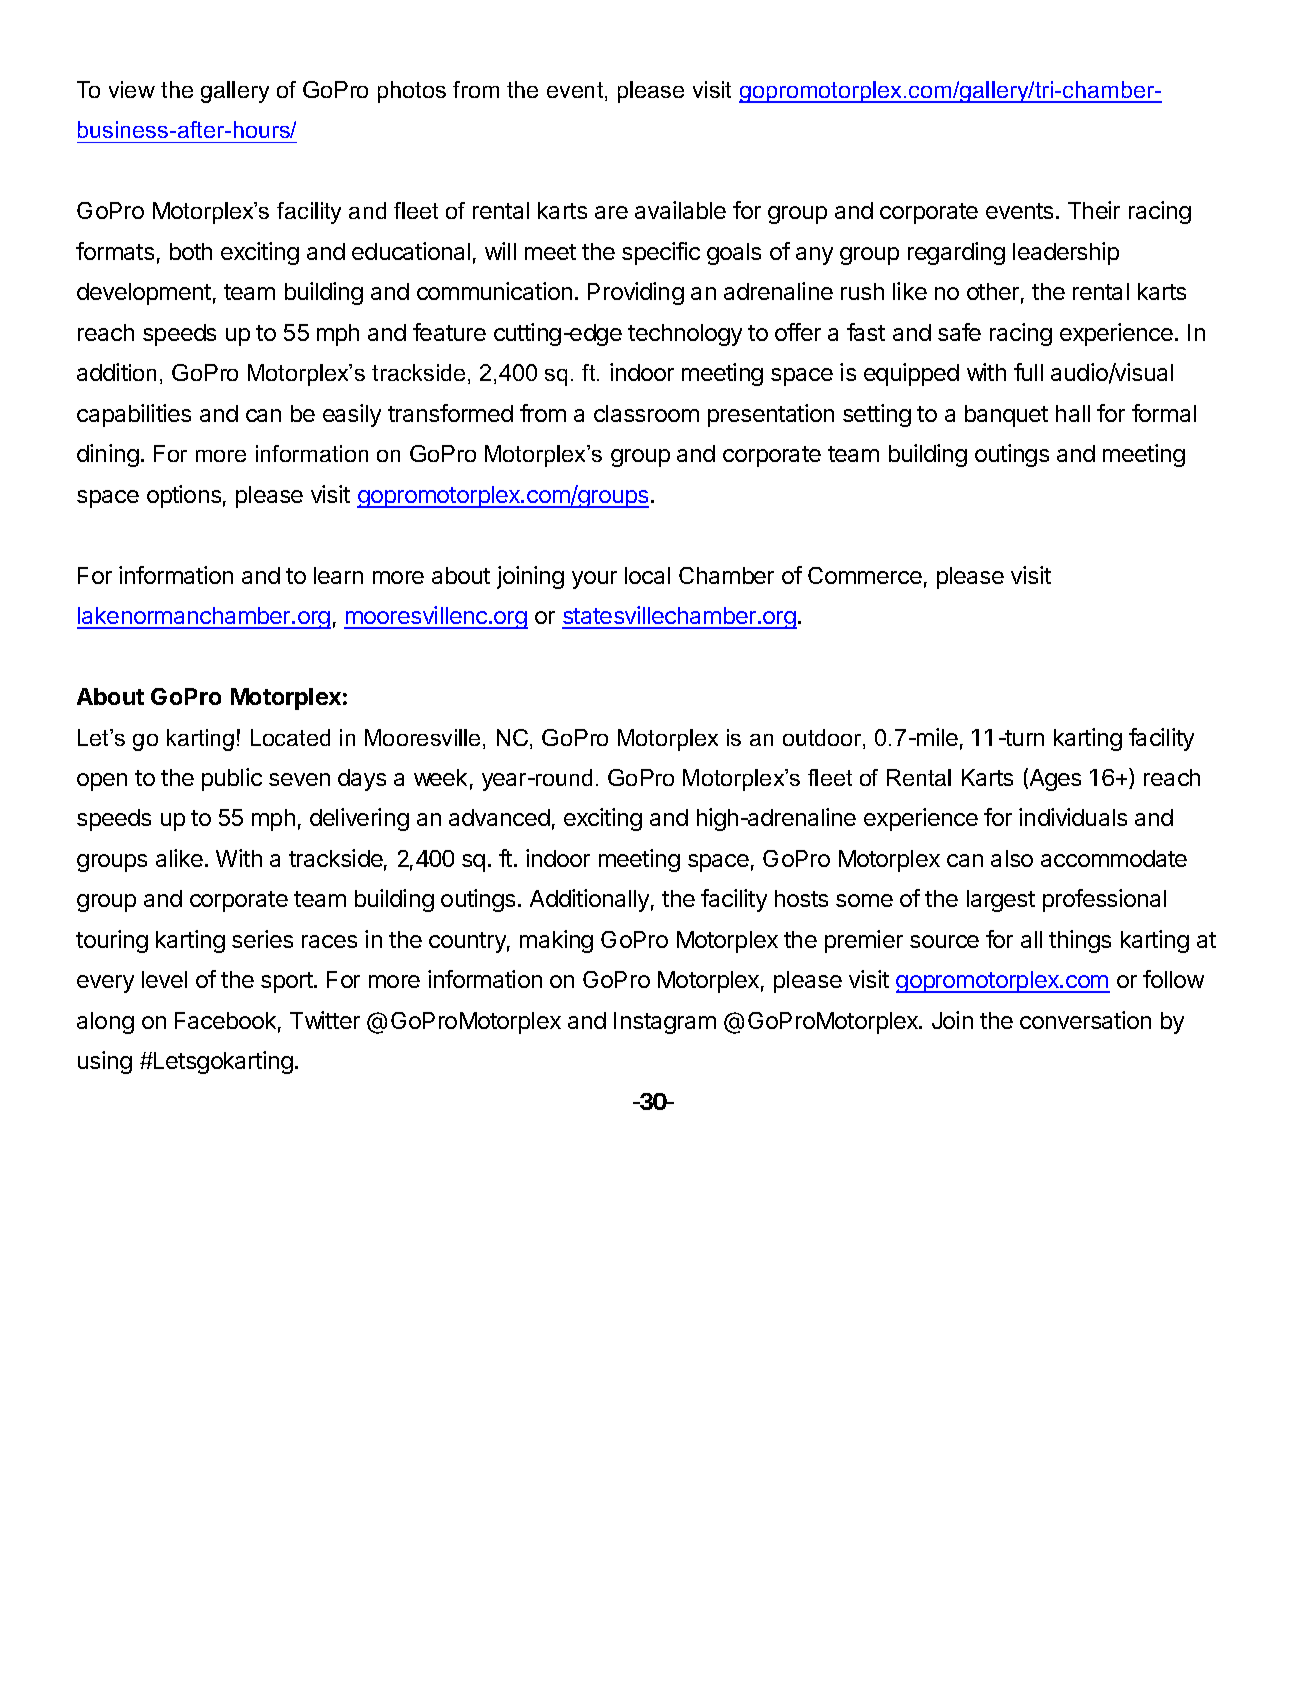  What do you see at coordinates (1094, 210) in the screenshot?
I see `Their` at bounding box center [1094, 210].
